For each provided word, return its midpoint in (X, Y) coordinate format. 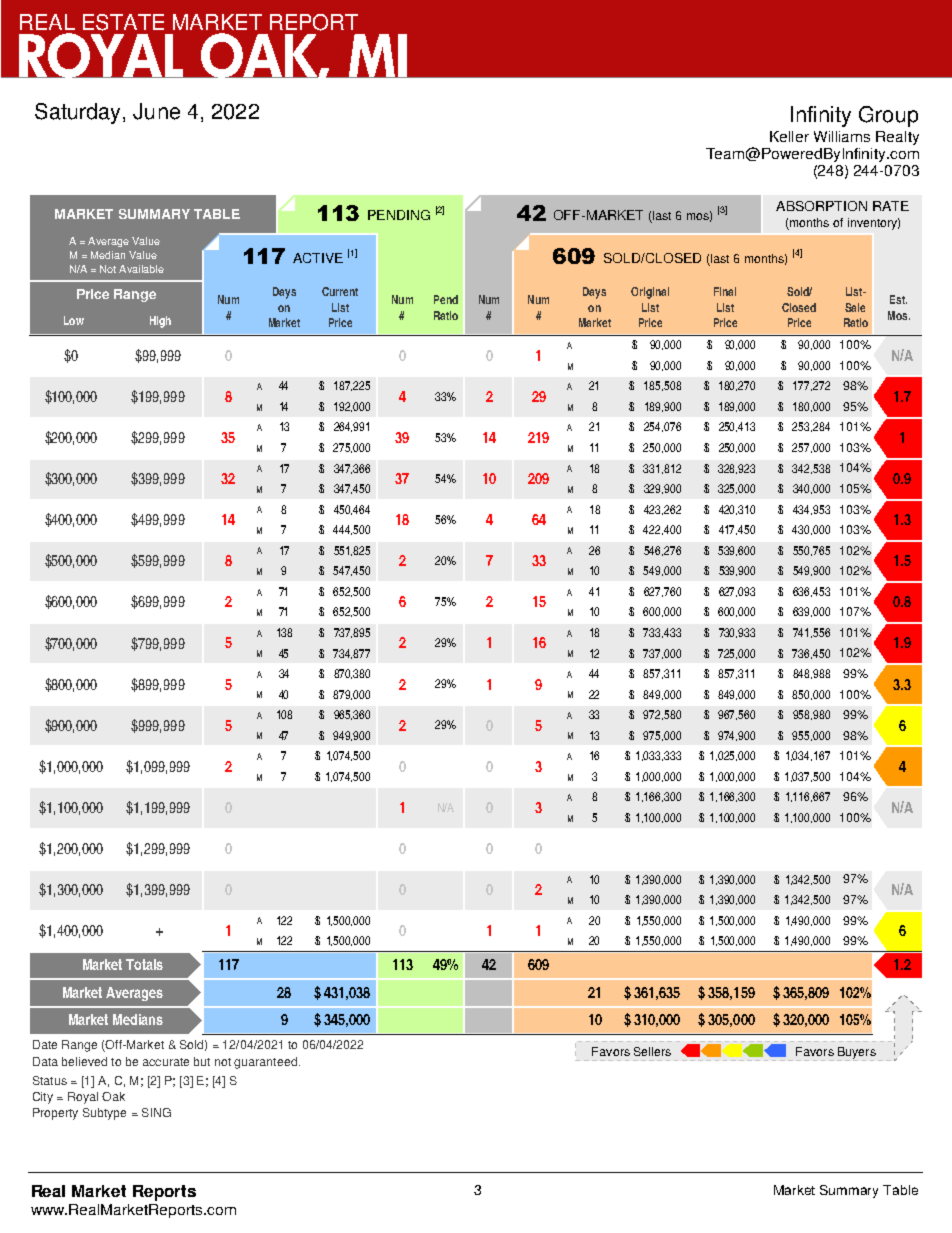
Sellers (652, 1051)
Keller (789, 136)
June (156, 111)
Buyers (856, 1054)
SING (156, 1112)
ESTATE (123, 22)
